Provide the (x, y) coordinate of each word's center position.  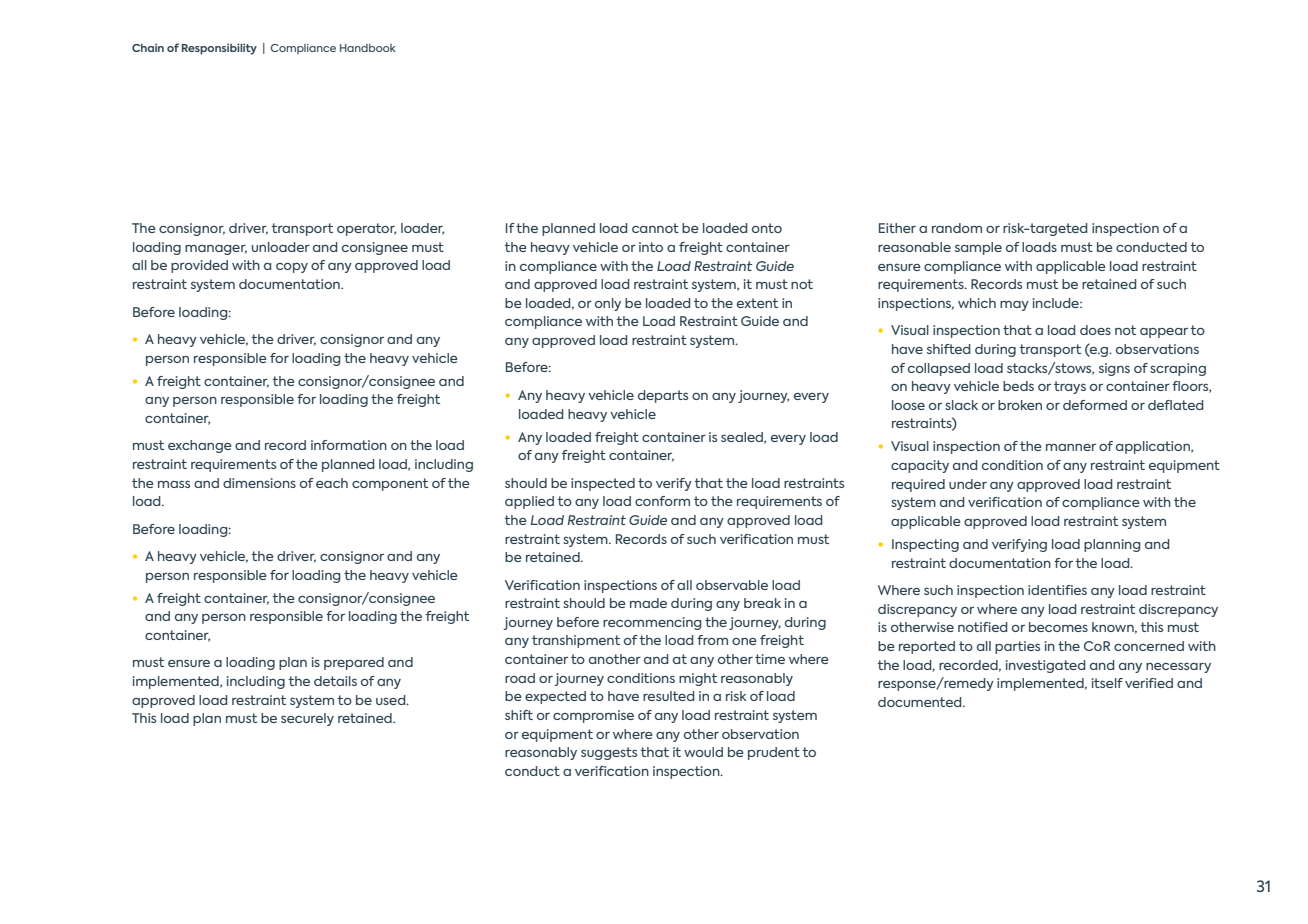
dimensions (259, 483)
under (968, 484)
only (608, 304)
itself (1107, 683)
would (703, 752)
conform (662, 501)
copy (292, 268)
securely (307, 719)
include (1057, 303)
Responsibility (219, 49)
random (957, 228)
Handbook (368, 48)
